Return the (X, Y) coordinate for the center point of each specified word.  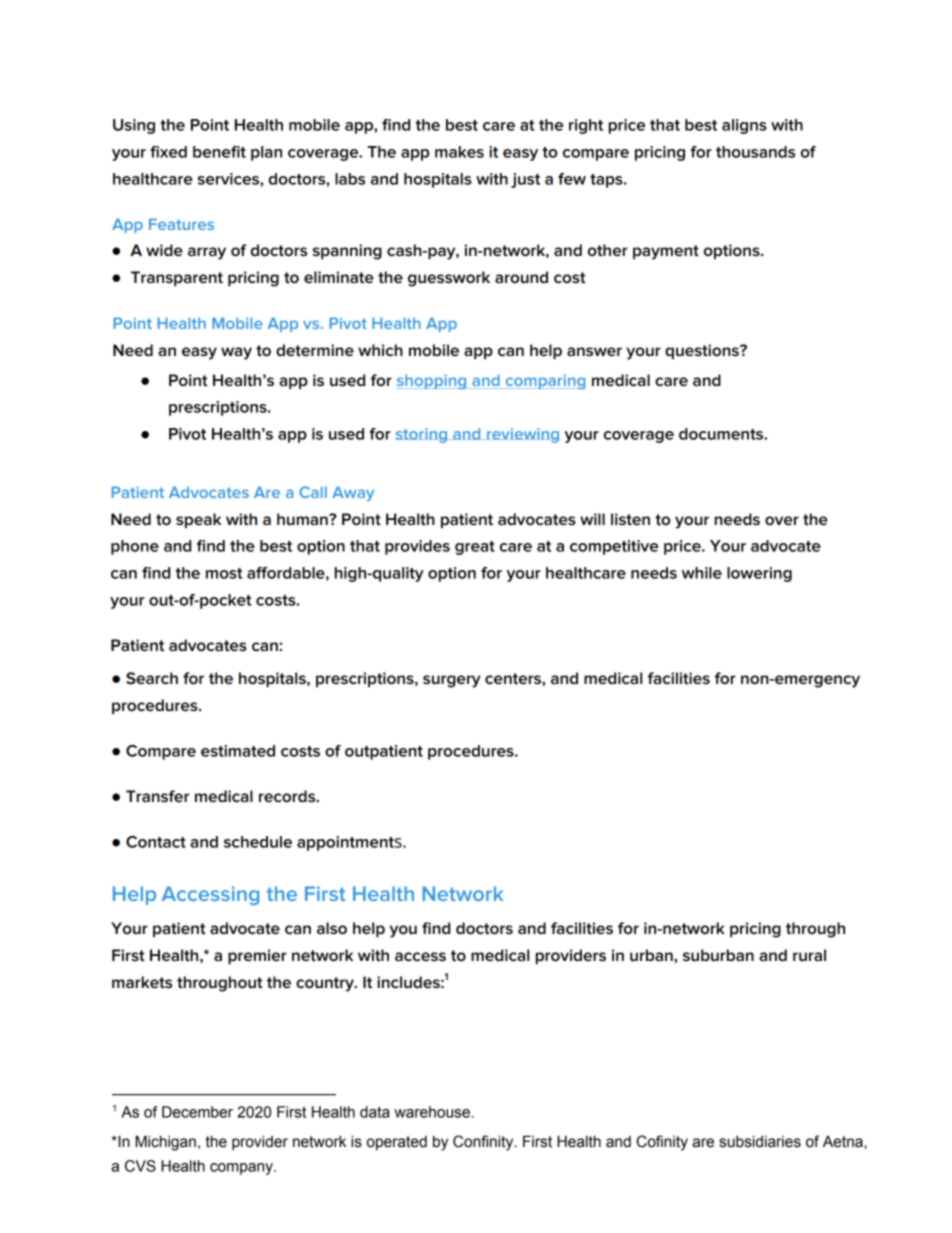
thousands (755, 152)
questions (703, 351)
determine (315, 350)
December (197, 1112)
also (332, 928)
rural (809, 955)
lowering (759, 574)
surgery (452, 681)
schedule (258, 842)
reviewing (522, 435)
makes (459, 152)
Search (152, 678)
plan (266, 153)
